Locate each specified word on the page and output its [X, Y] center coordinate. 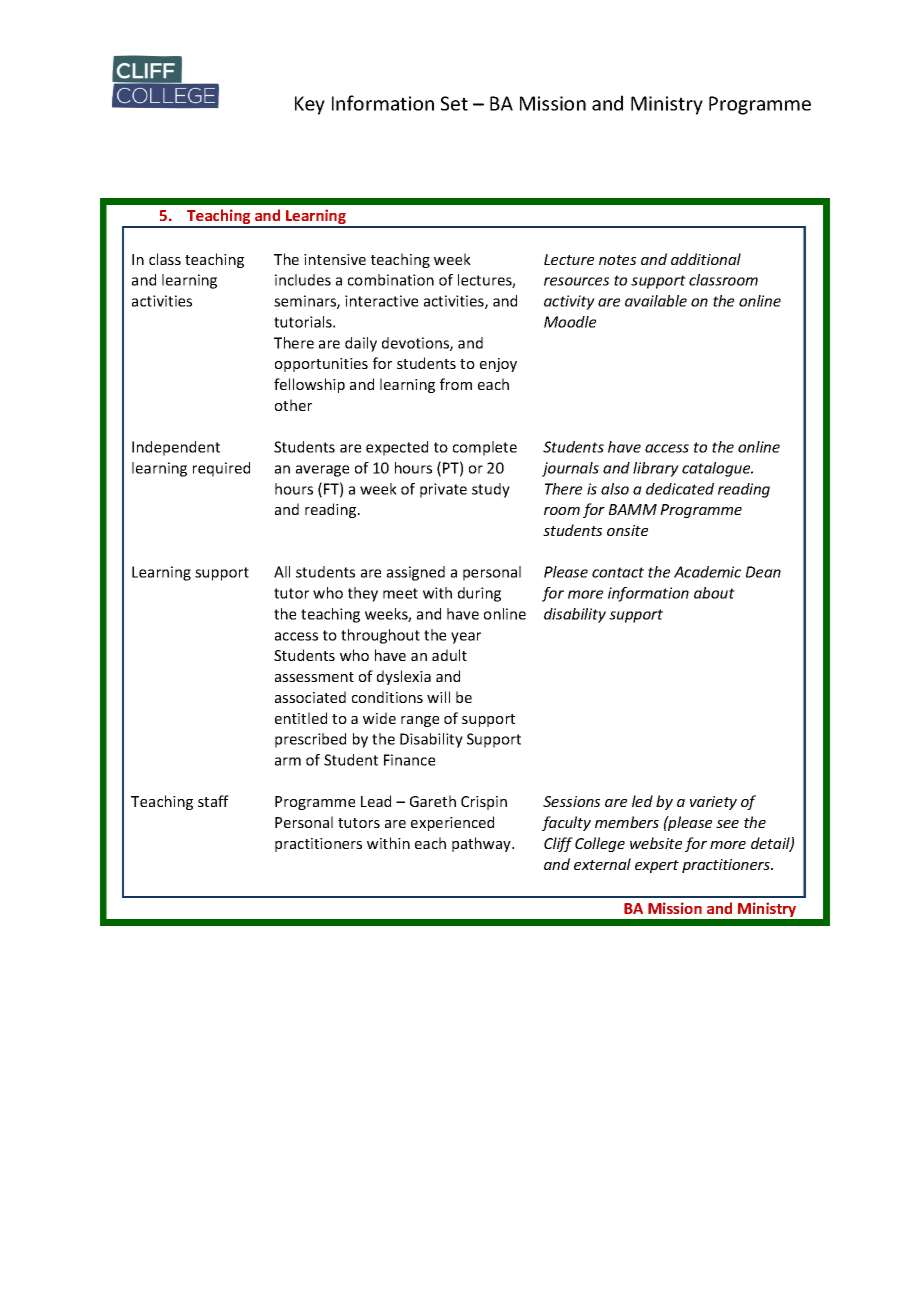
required [221, 469]
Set [454, 103]
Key [310, 105]
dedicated [680, 489]
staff [213, 801]
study [491, 490]
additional [706, 259]
